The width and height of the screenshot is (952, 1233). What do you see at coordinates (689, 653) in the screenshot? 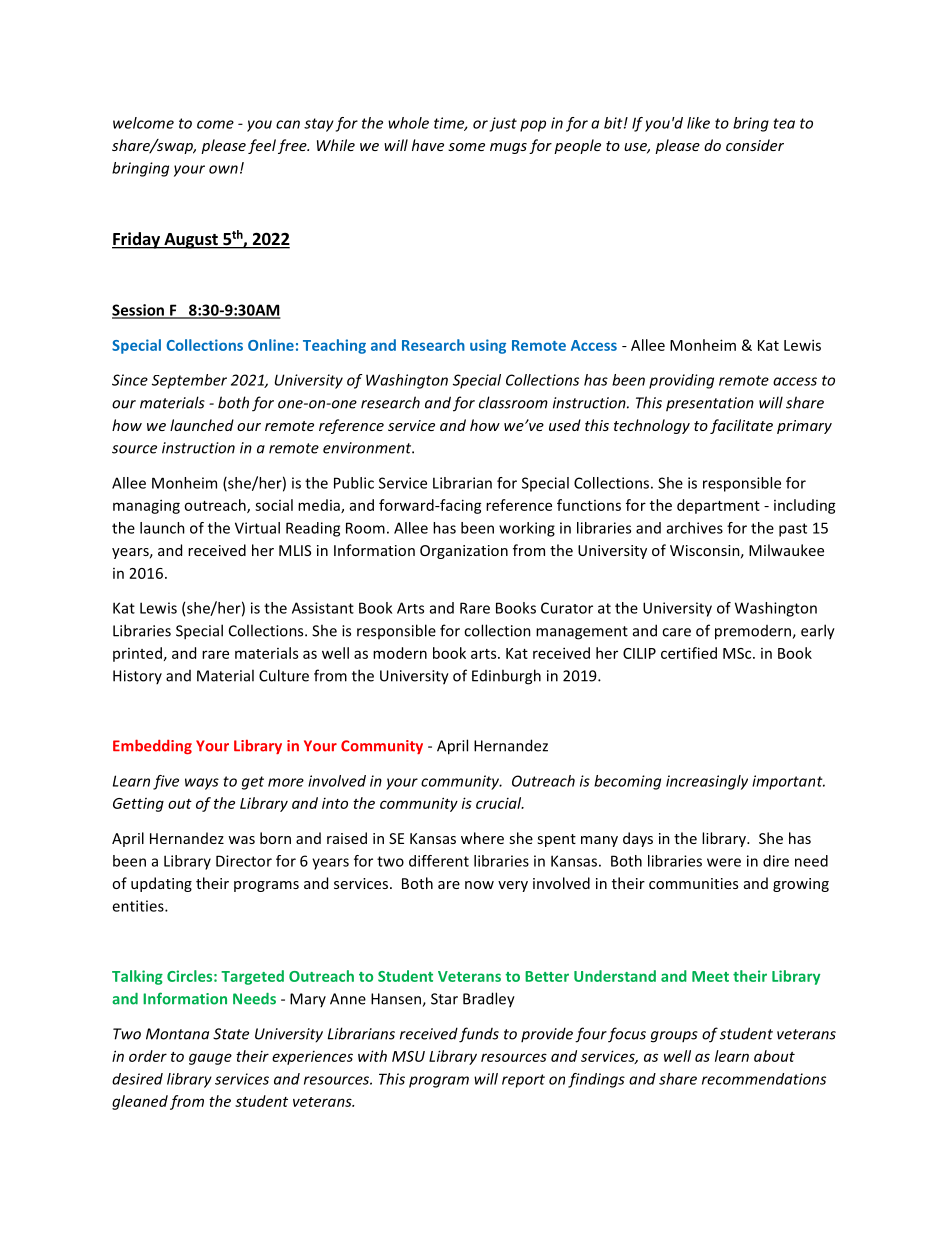
I see `certified` at bounding box center [689, 653].
